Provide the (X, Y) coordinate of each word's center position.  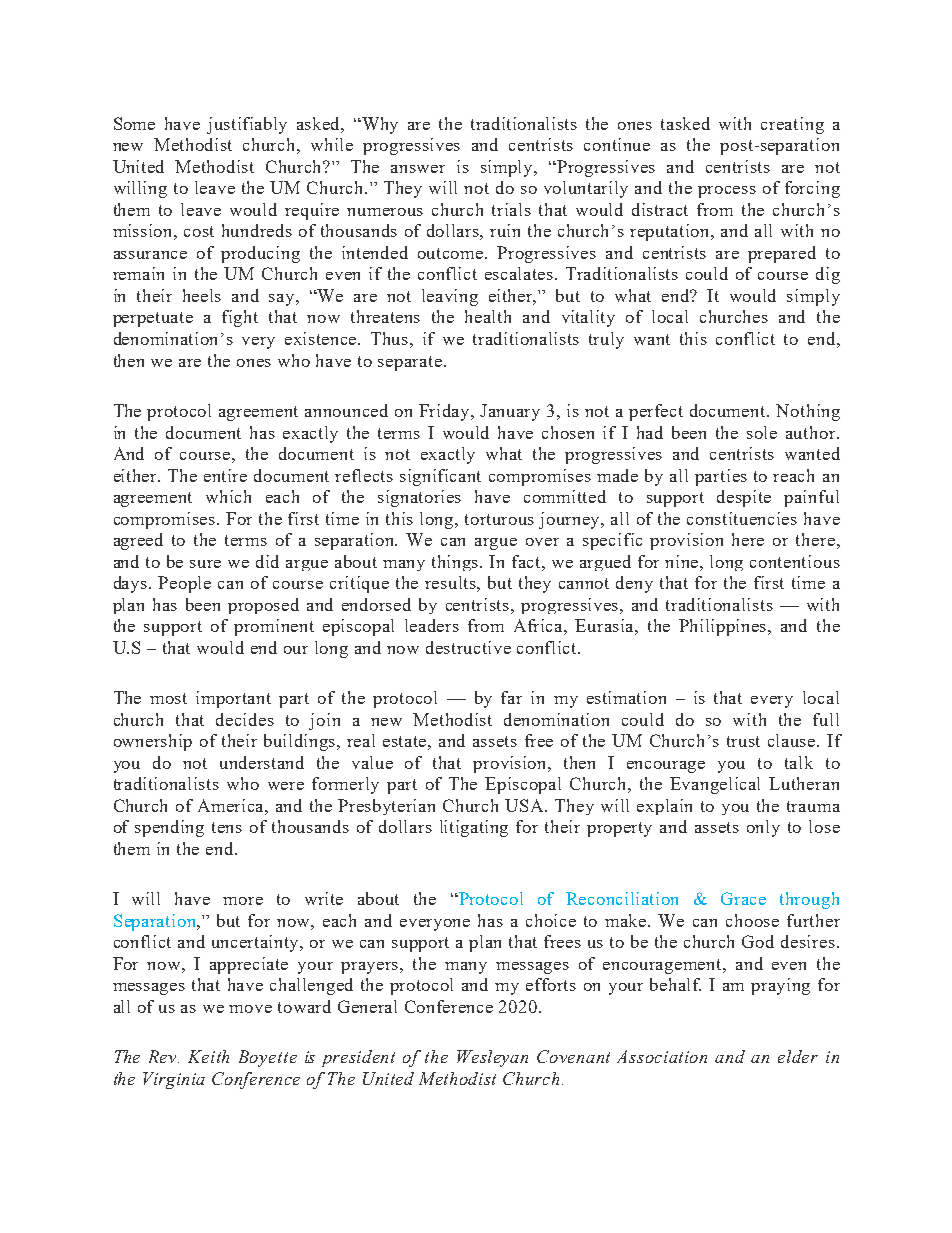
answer (418, 169)
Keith (208, 1056)
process (727, 192)
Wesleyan (492, 1058)
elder (798, 1056)
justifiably (247, 125)
